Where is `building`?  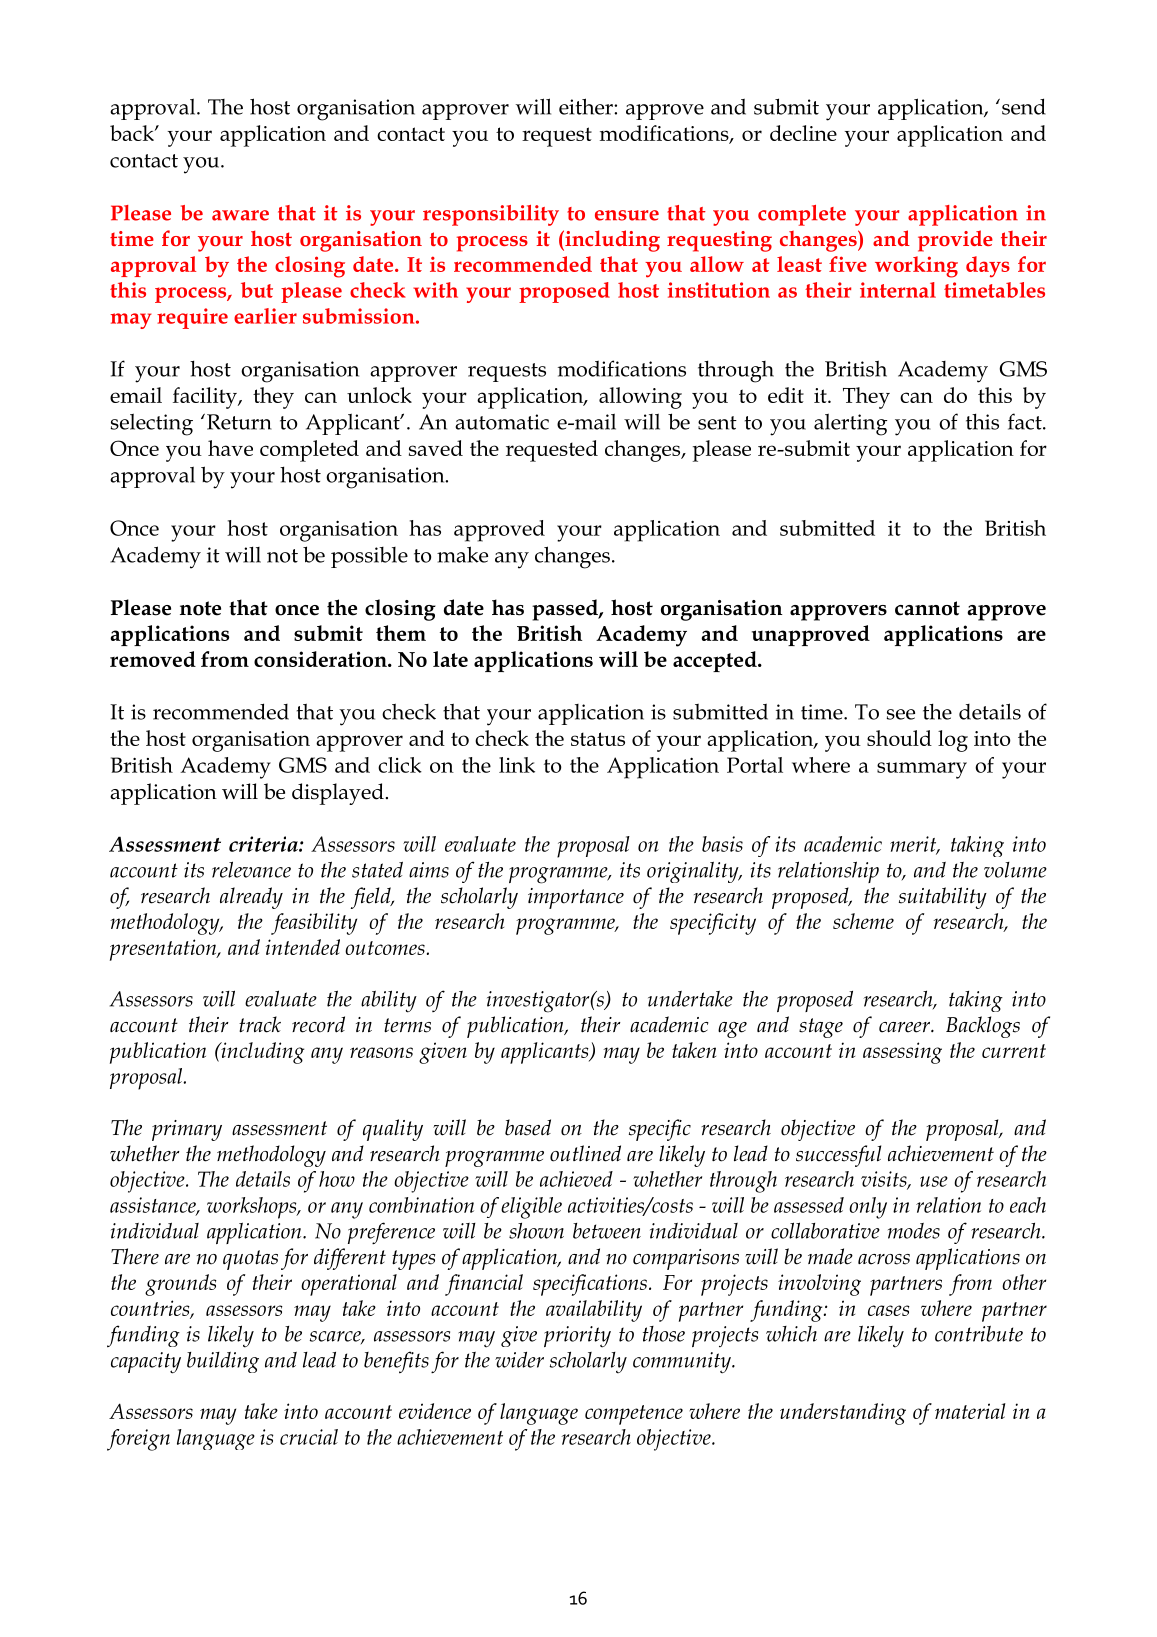
building is located at coordinates (223, 1362).
